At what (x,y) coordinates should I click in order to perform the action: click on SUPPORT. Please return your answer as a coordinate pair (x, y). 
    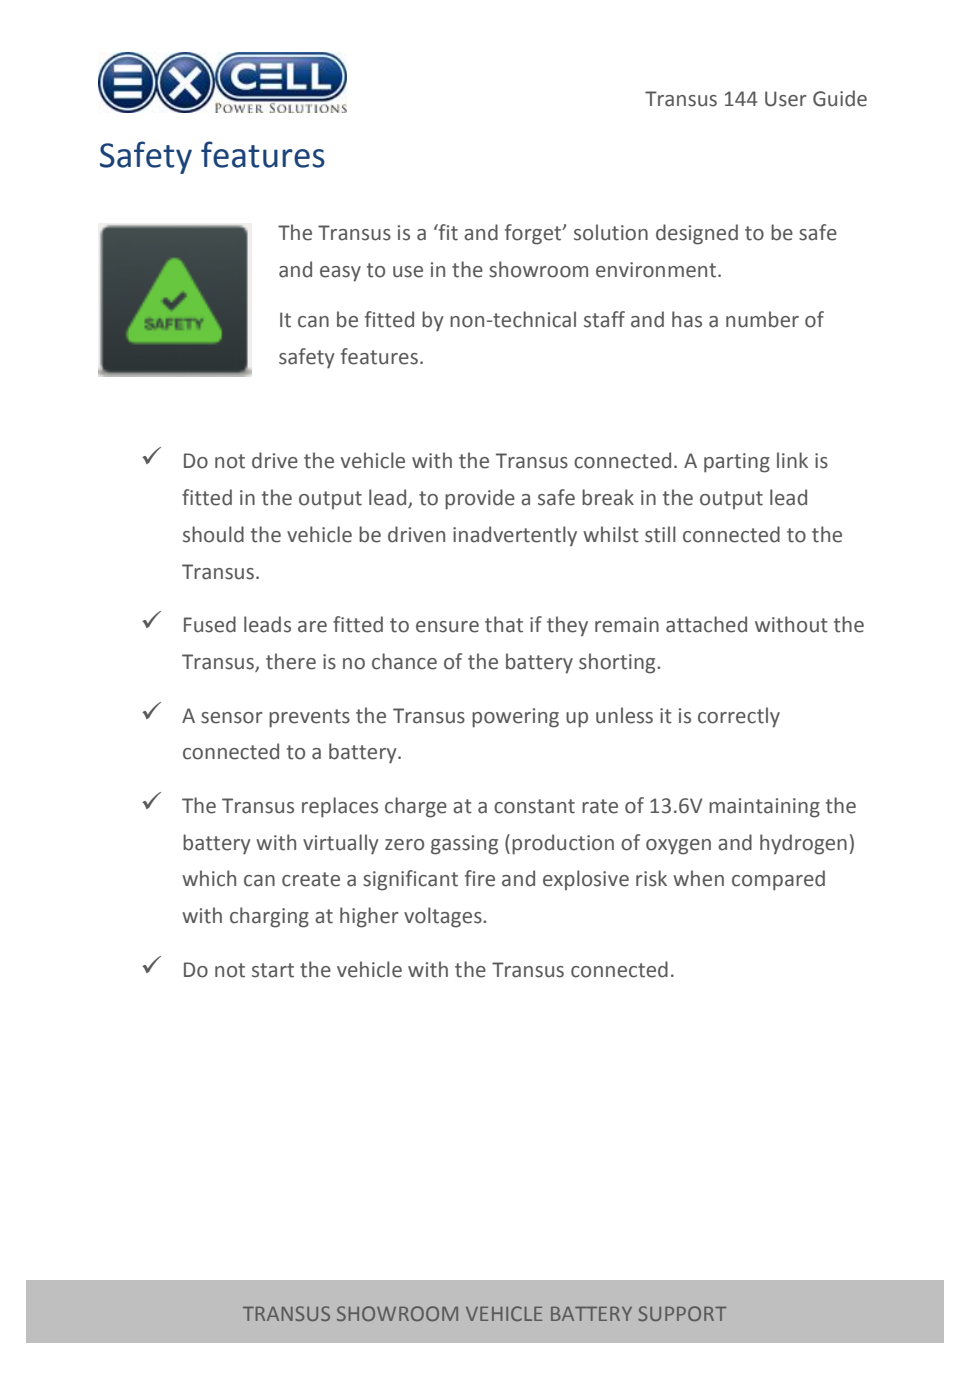
    Looking at the image, I should click on (682, 1313).
